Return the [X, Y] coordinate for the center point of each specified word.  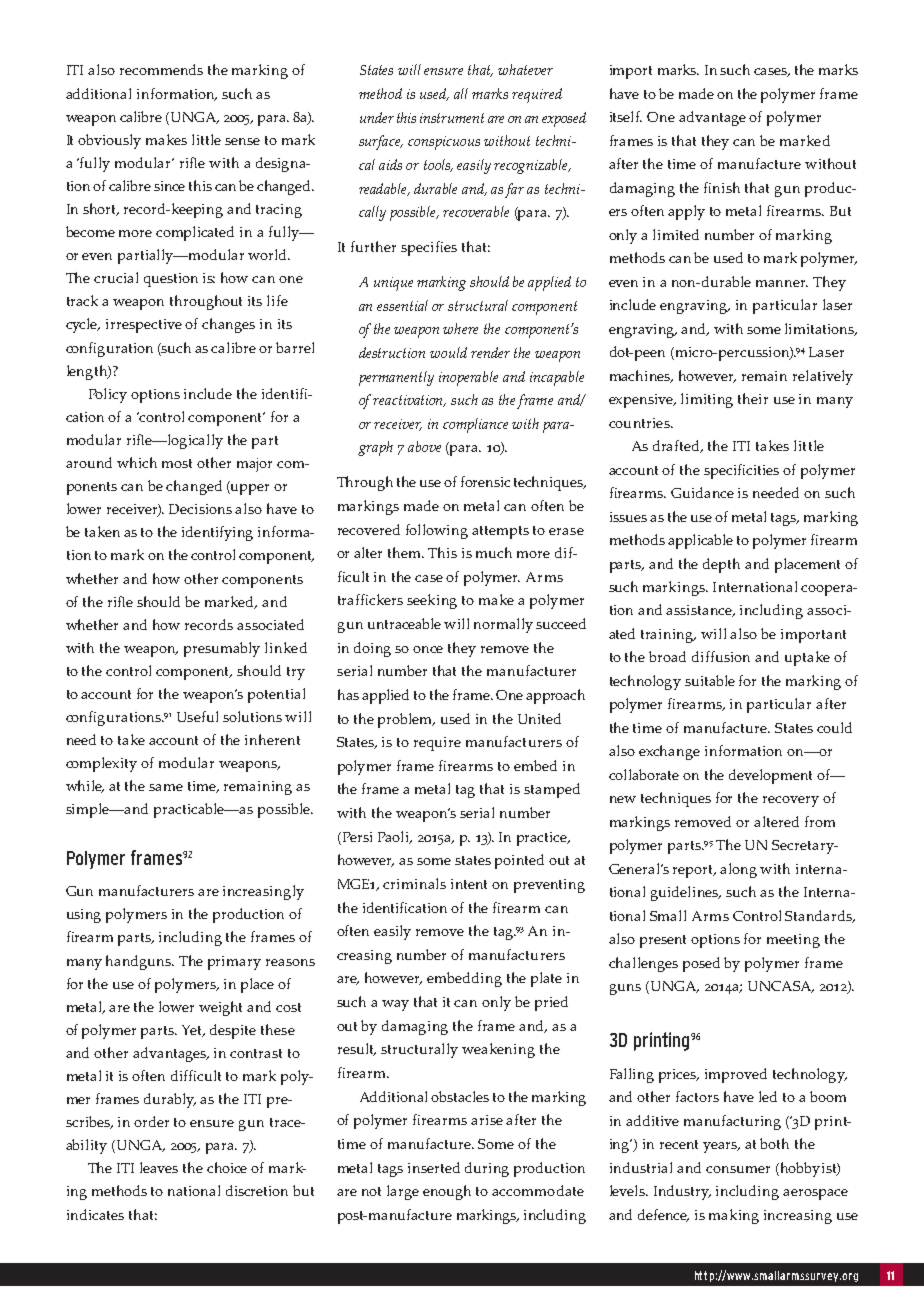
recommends [161, 69]
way [395, 1005]
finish [722, 187]
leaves [159, 1167]
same [166, 787]
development [770, 776]
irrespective [144, 326]
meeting [793, 941]
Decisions [200, 509]
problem [406, 720]
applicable [700, 541]
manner [782, 283]
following [437, 531]
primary [234, 963]
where [460, 328]
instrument [452, 118]
